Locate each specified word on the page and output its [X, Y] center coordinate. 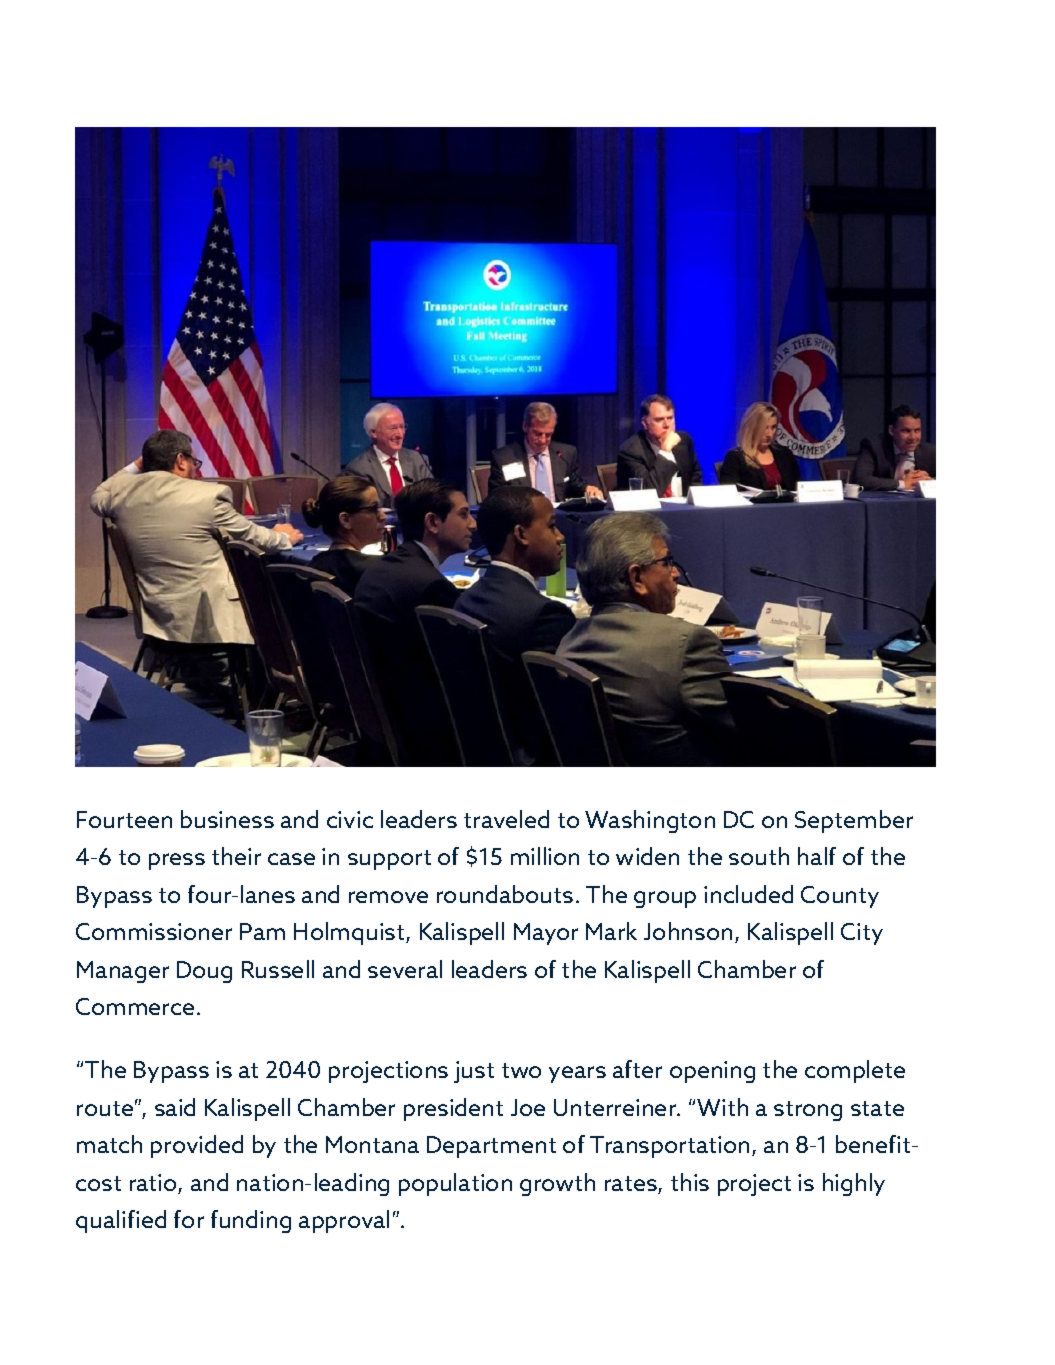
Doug [204, 972]
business [227, 819]
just [474, 1072]
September [854, 821]
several [405, 969]
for [189, 1219]
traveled [506, 819]
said [175, 1107]
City [862, 934]
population [455, 1184]
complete [855, 1071]
